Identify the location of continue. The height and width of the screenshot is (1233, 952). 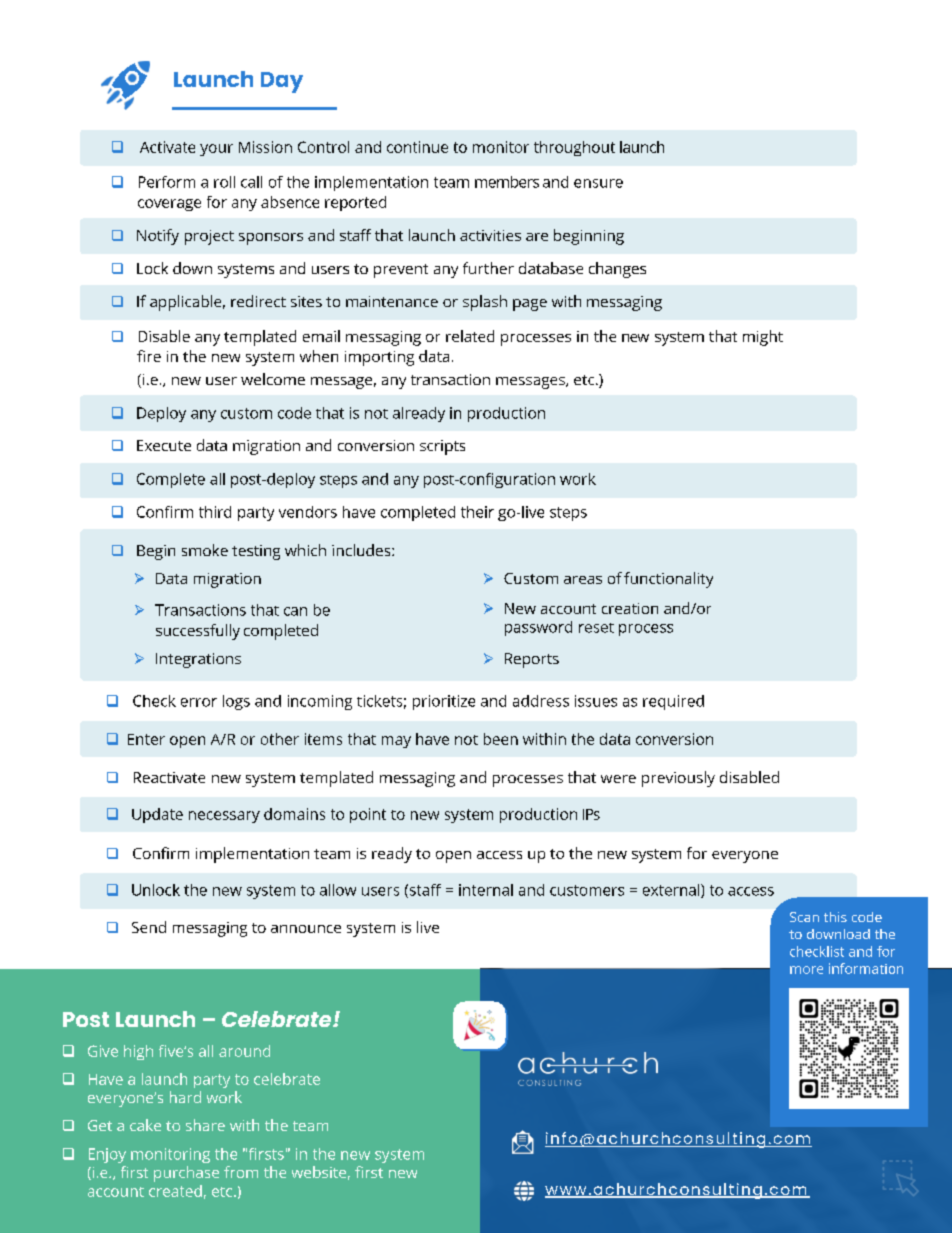
(417, 147).
